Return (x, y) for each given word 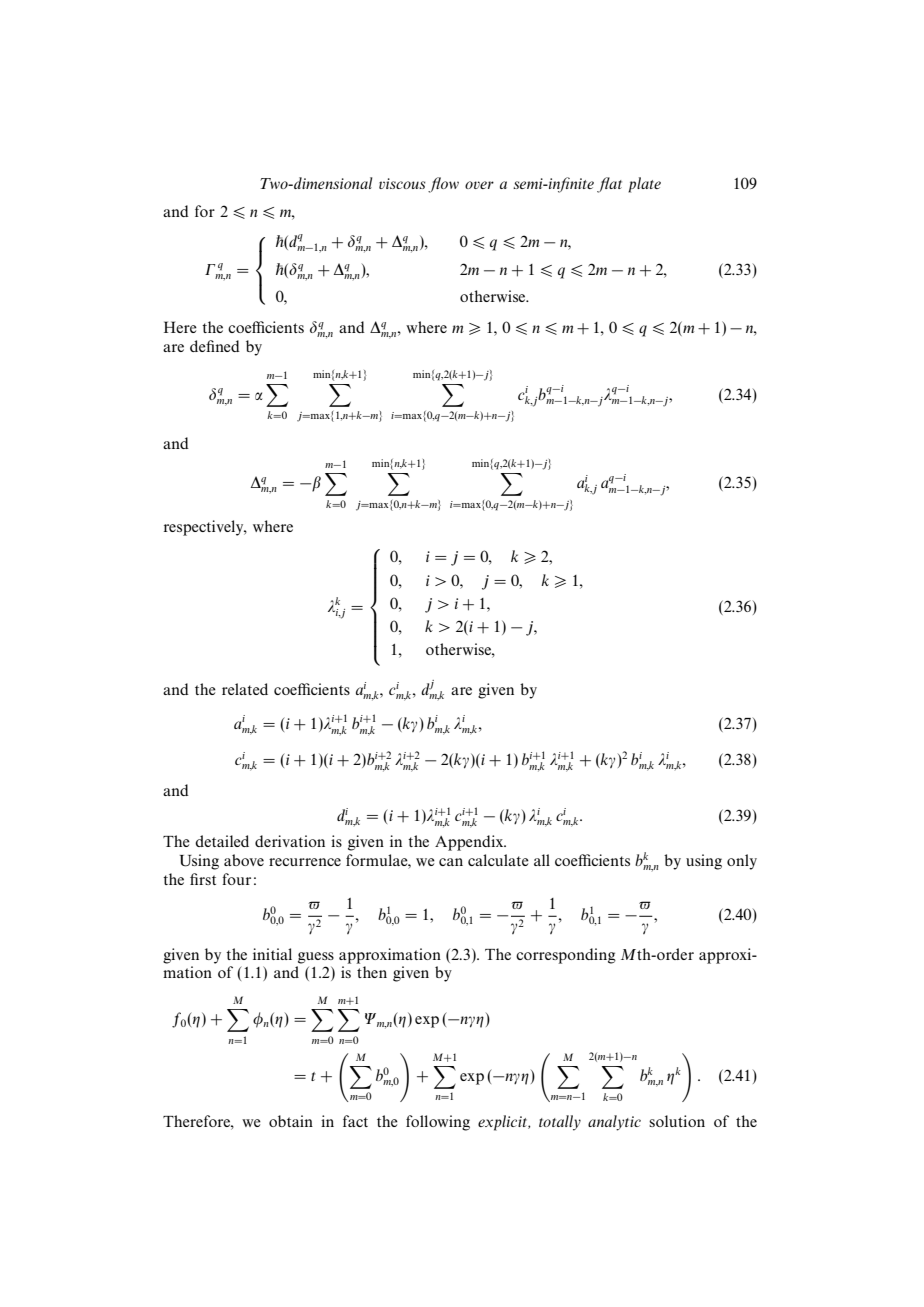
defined (215, 346)
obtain (291, 1121)
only (742, 862)
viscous (402, 183)
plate (644, 185)
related (245, 689)
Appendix (470, 843)
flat (609, 185)
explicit (504, 1123)
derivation (290, 841)
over (479, 185)
